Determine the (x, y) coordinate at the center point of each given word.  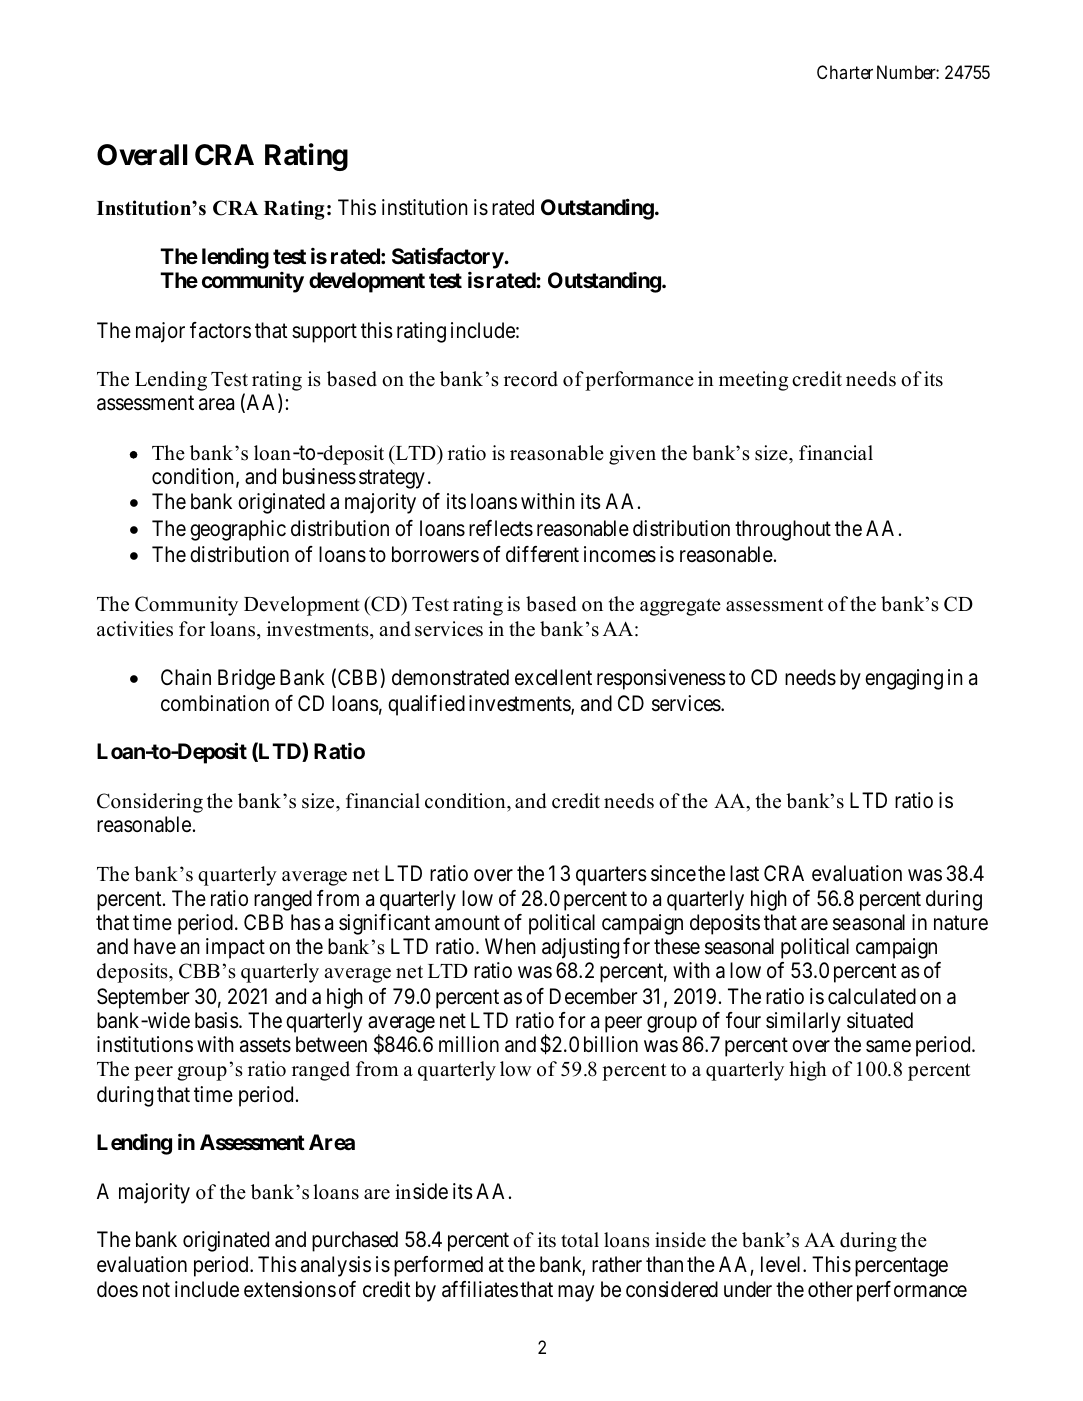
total (580, 1240)
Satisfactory (448, 258)
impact (235, 948)
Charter (845, 72)
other (830, 1289)
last (744, 873)
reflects (501, 528)
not (156, 1290)
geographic (238, 530)
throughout (783, 530)
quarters (611, 876)
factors (220, 330)
